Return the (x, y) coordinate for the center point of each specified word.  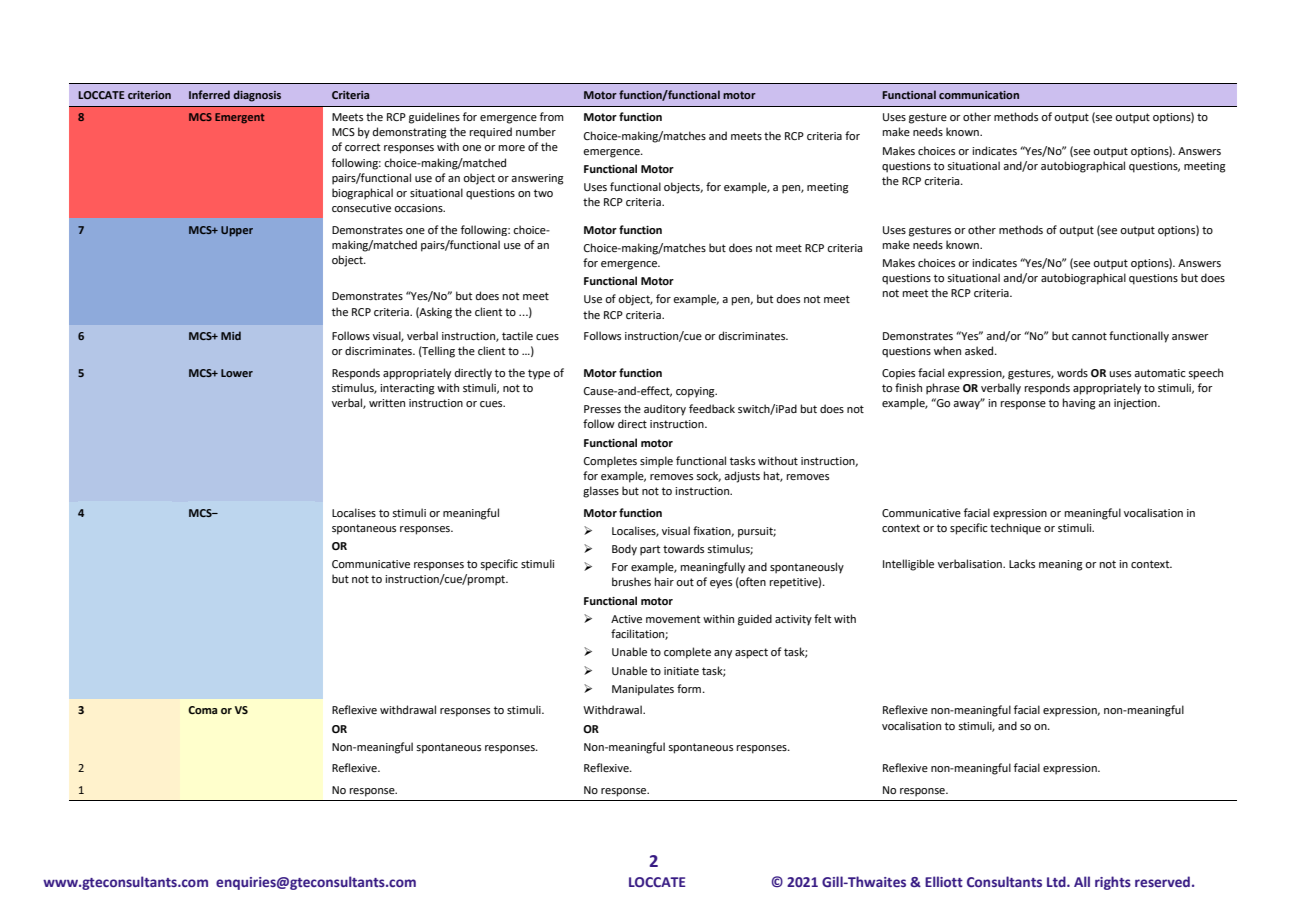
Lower (237, 373)
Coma (202, 710)
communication (979, 95)
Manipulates (643, 690)
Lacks (1022, 563)
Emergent (240, 118)
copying (696, 392)
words (1072, 372)
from (552, 116)
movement (673, 619)
